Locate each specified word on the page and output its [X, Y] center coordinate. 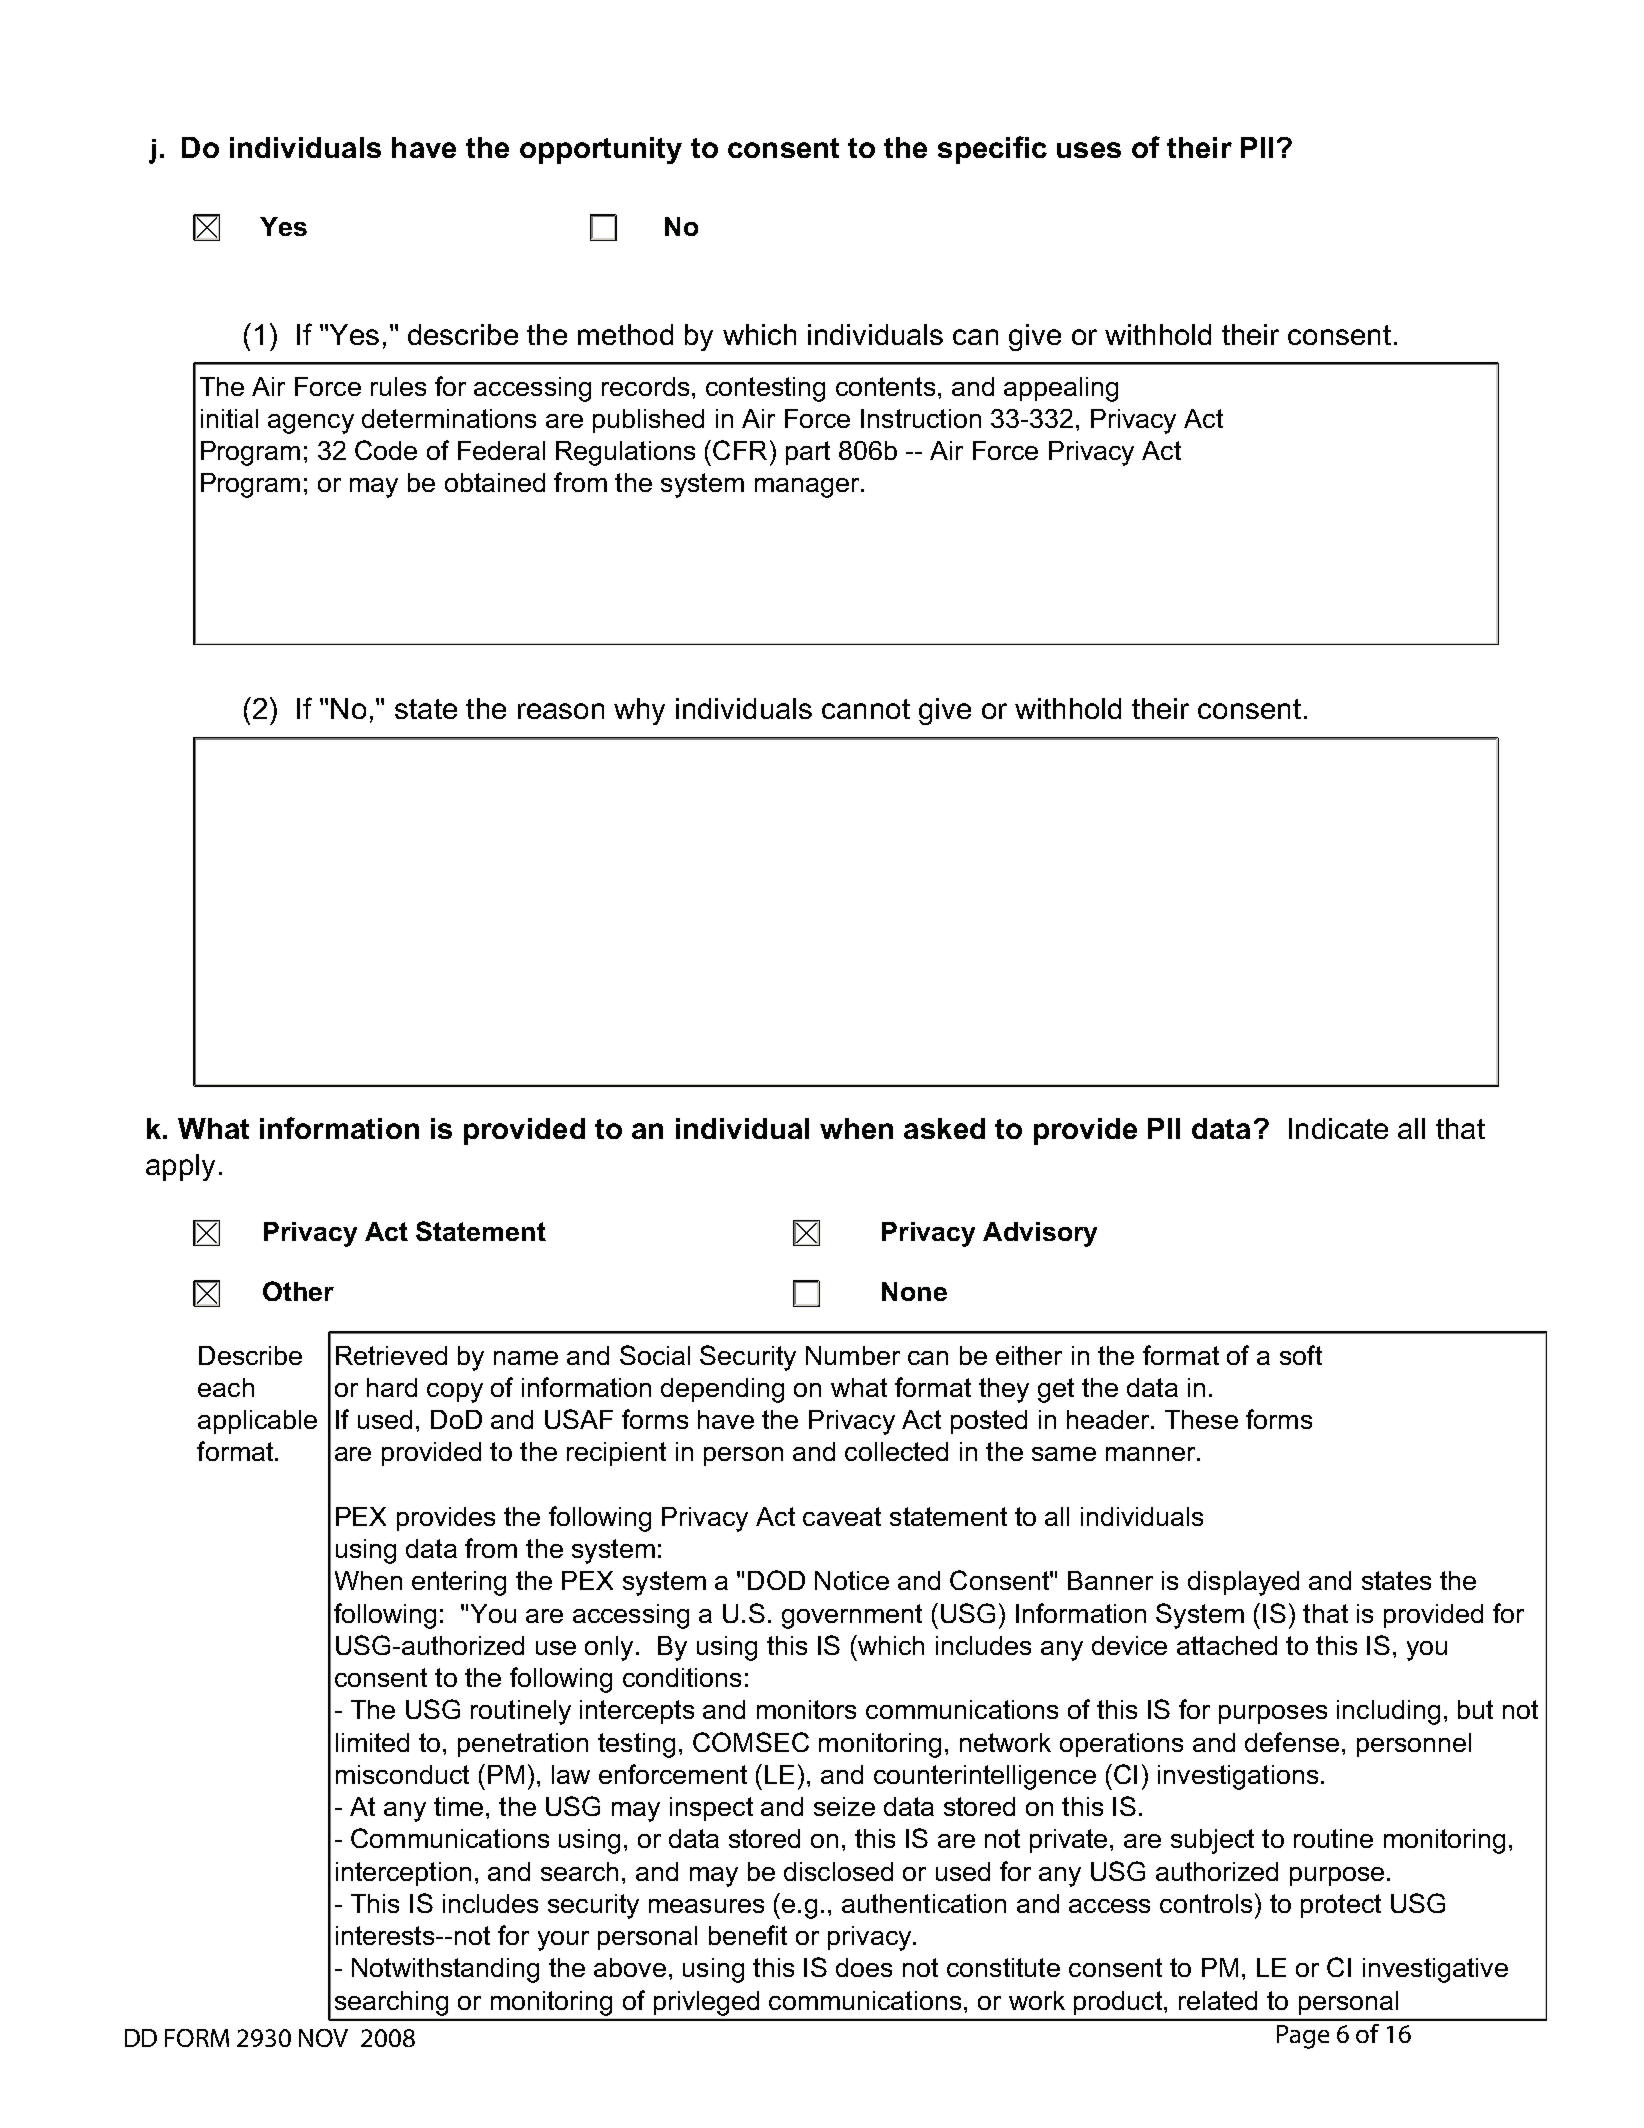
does [864, 1967]
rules [398, 386]
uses [1089, 150]
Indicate [1338, 1128]
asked [944, 1128]
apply [180, 1167]
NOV [323, 2038]
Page [1303, 2037]
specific [992, 150]
